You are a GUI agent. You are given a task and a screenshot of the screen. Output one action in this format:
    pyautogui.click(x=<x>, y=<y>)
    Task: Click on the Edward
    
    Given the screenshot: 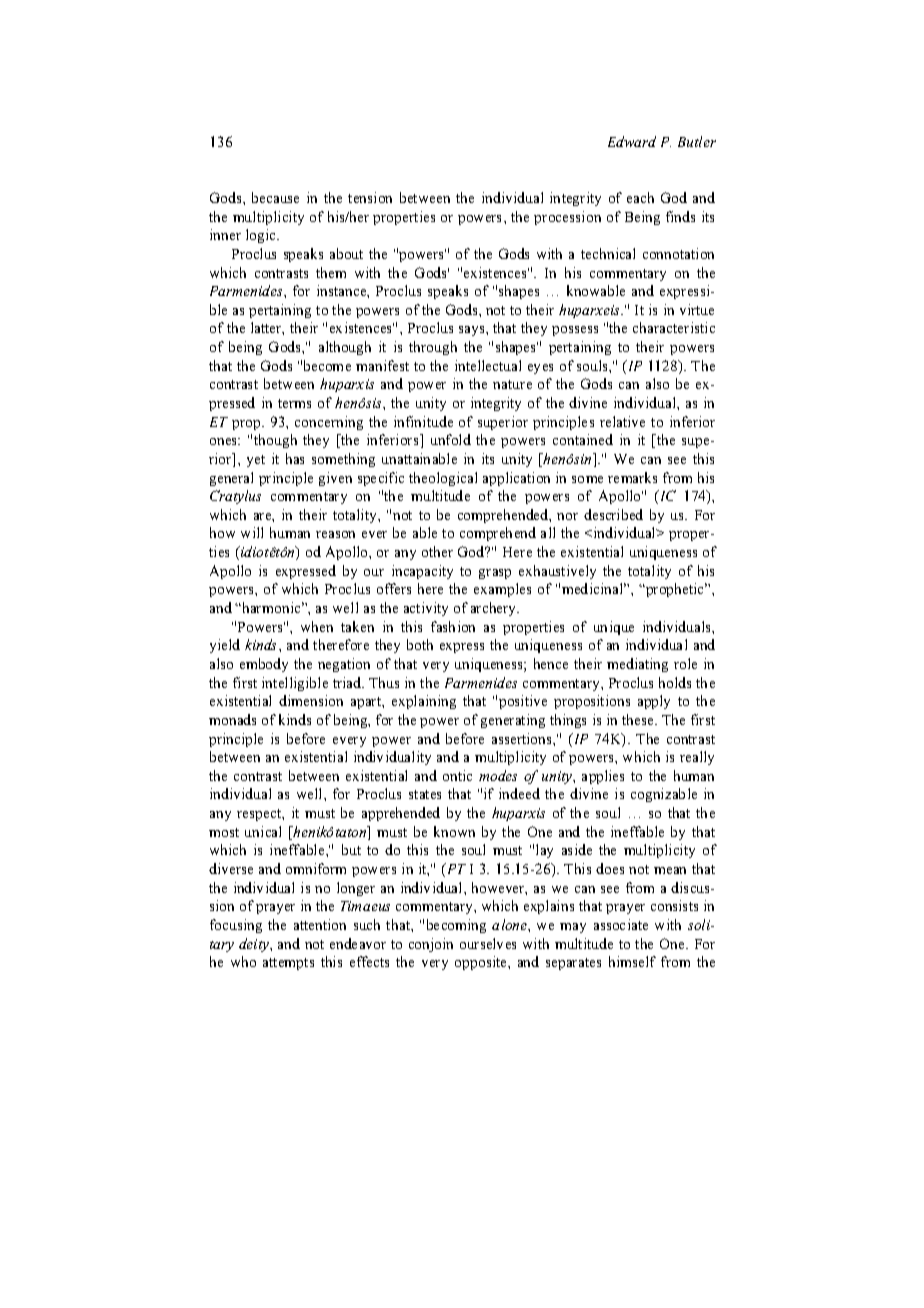 What is the action you would take?
    pyautogui.click(x=632, y=141)
